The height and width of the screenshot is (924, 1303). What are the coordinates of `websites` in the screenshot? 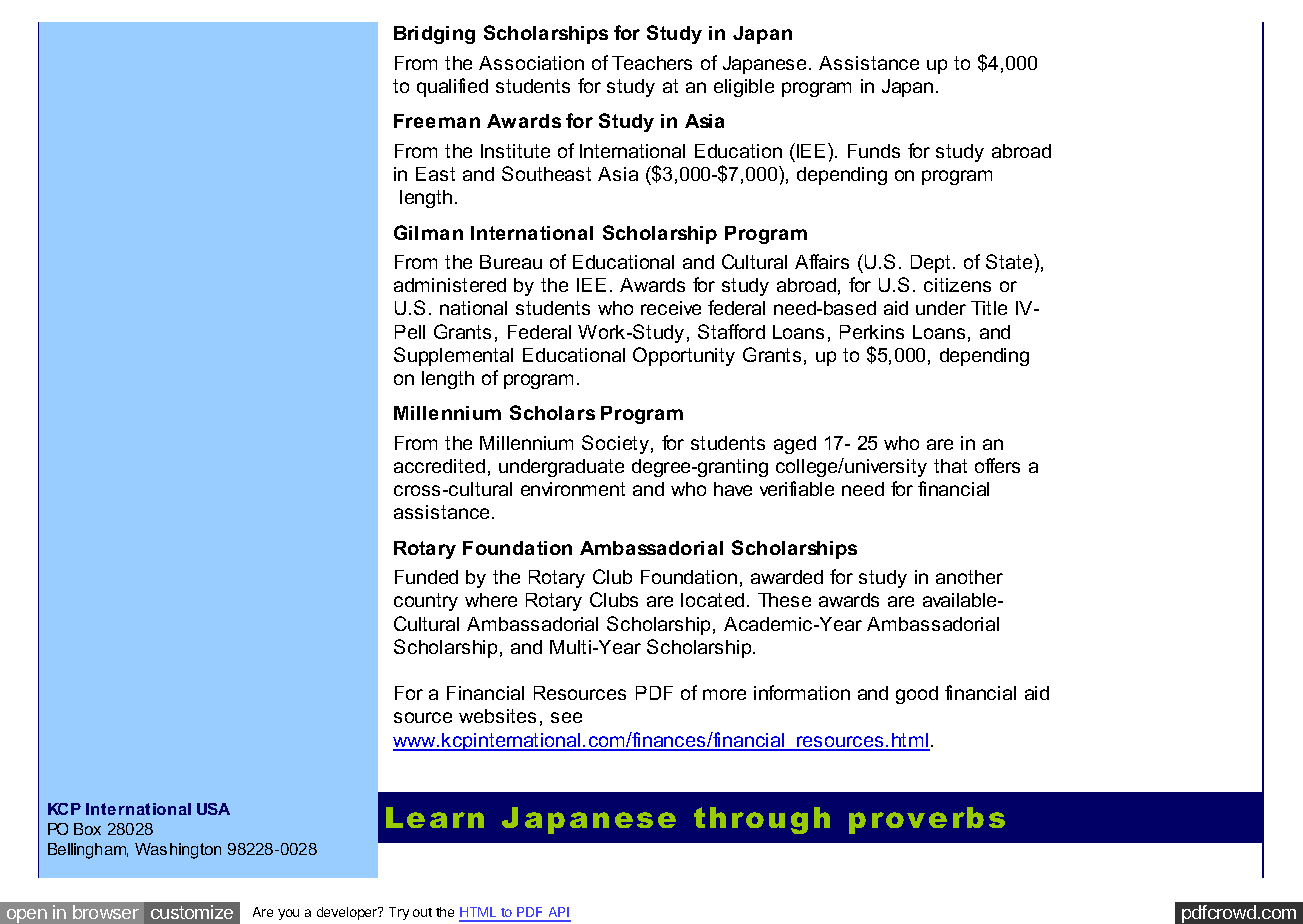 It's located at (497, 716).
